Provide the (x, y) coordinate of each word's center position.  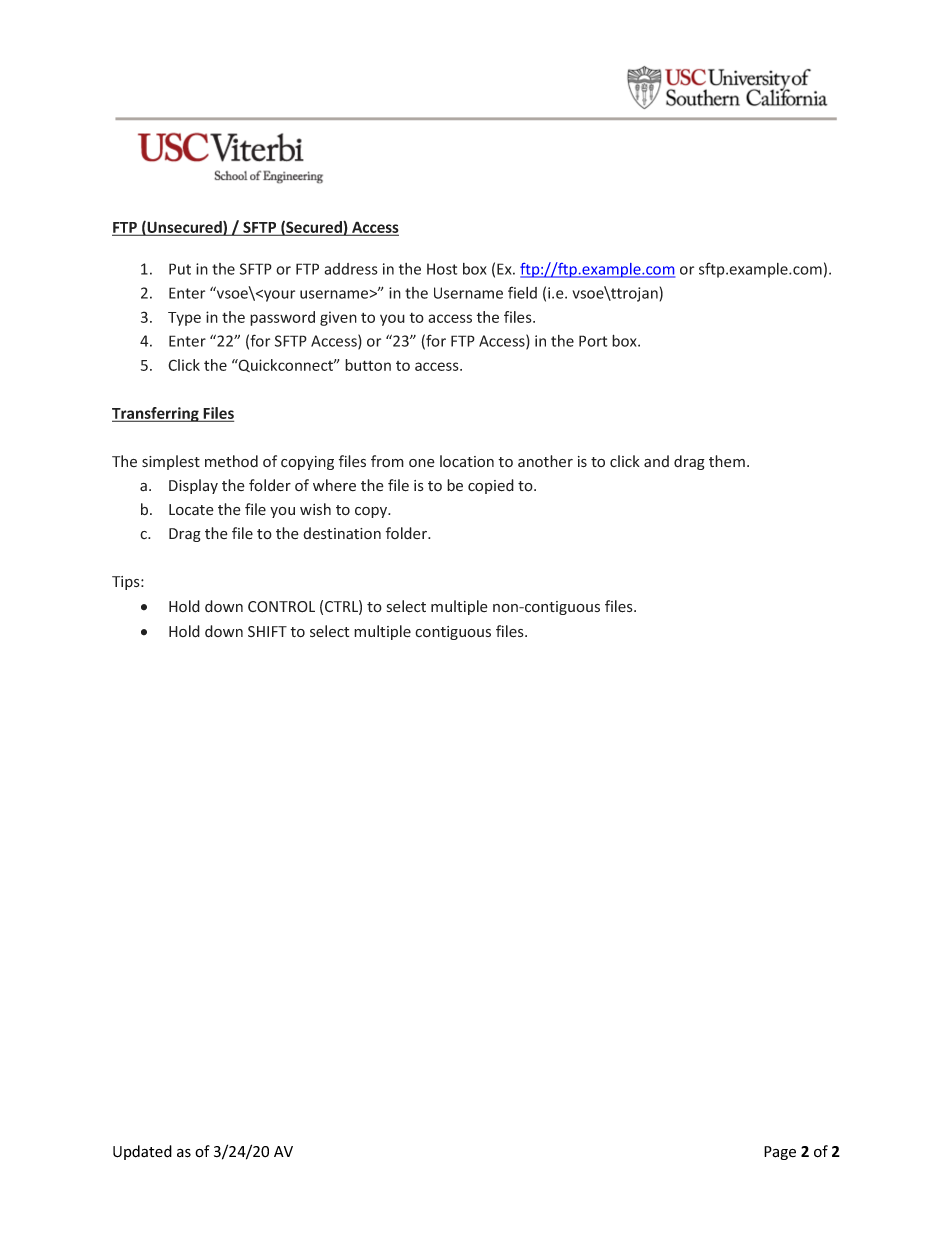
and (656, 461)
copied (491, 486)
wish (315, 509)
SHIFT (267, 631)
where (334, 485)
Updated (142, 1152)
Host (442, 269)
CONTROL (281, 607)
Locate (191, 510)
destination (342, 533)
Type (184, 319)
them (727, 461)
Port (593, 341)
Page (780, 1153)
